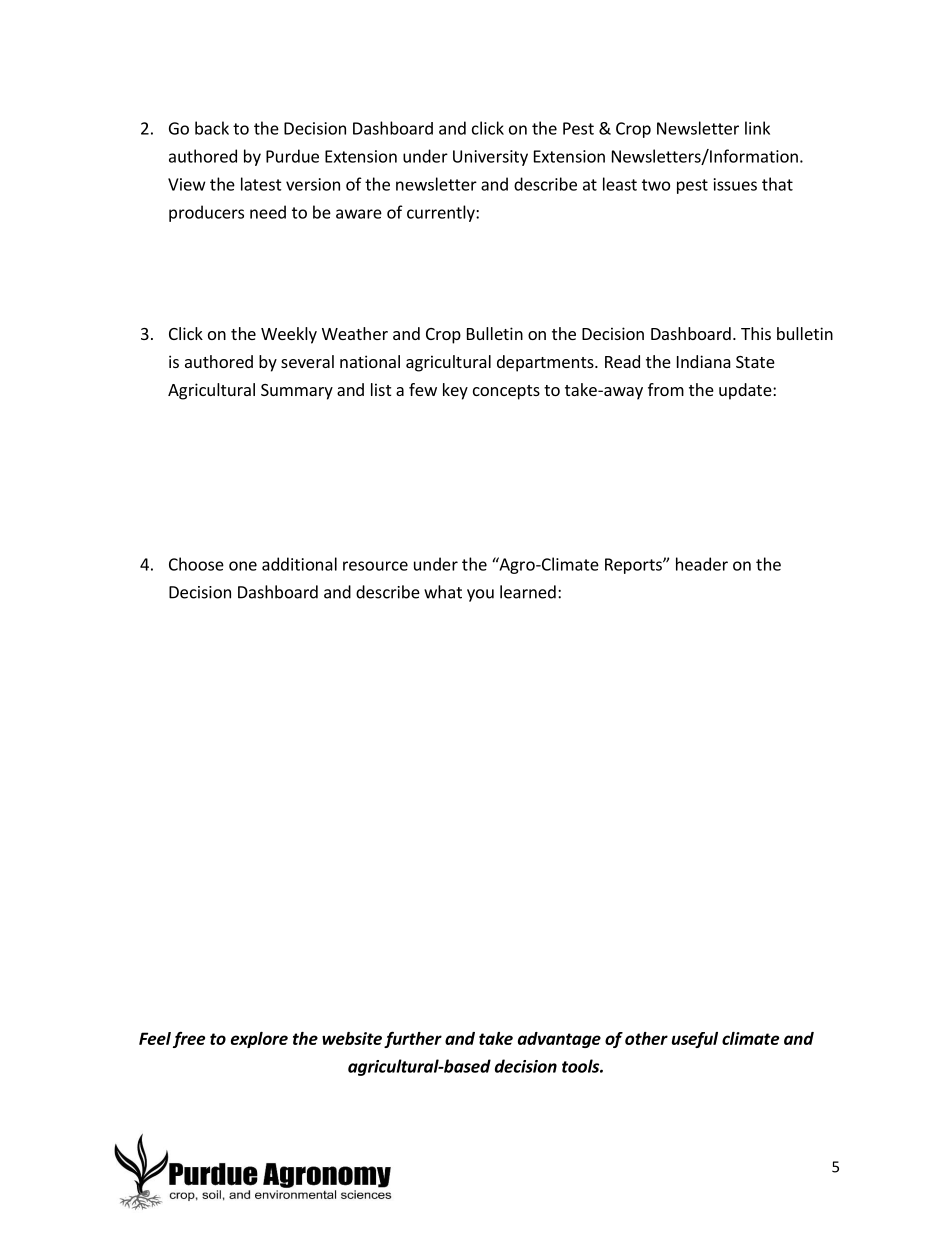 The width and height of the document is (952, 1233). What do you see at coordinates (480, 595) in the document?
I see `you` at bounding box center [480, 595].
